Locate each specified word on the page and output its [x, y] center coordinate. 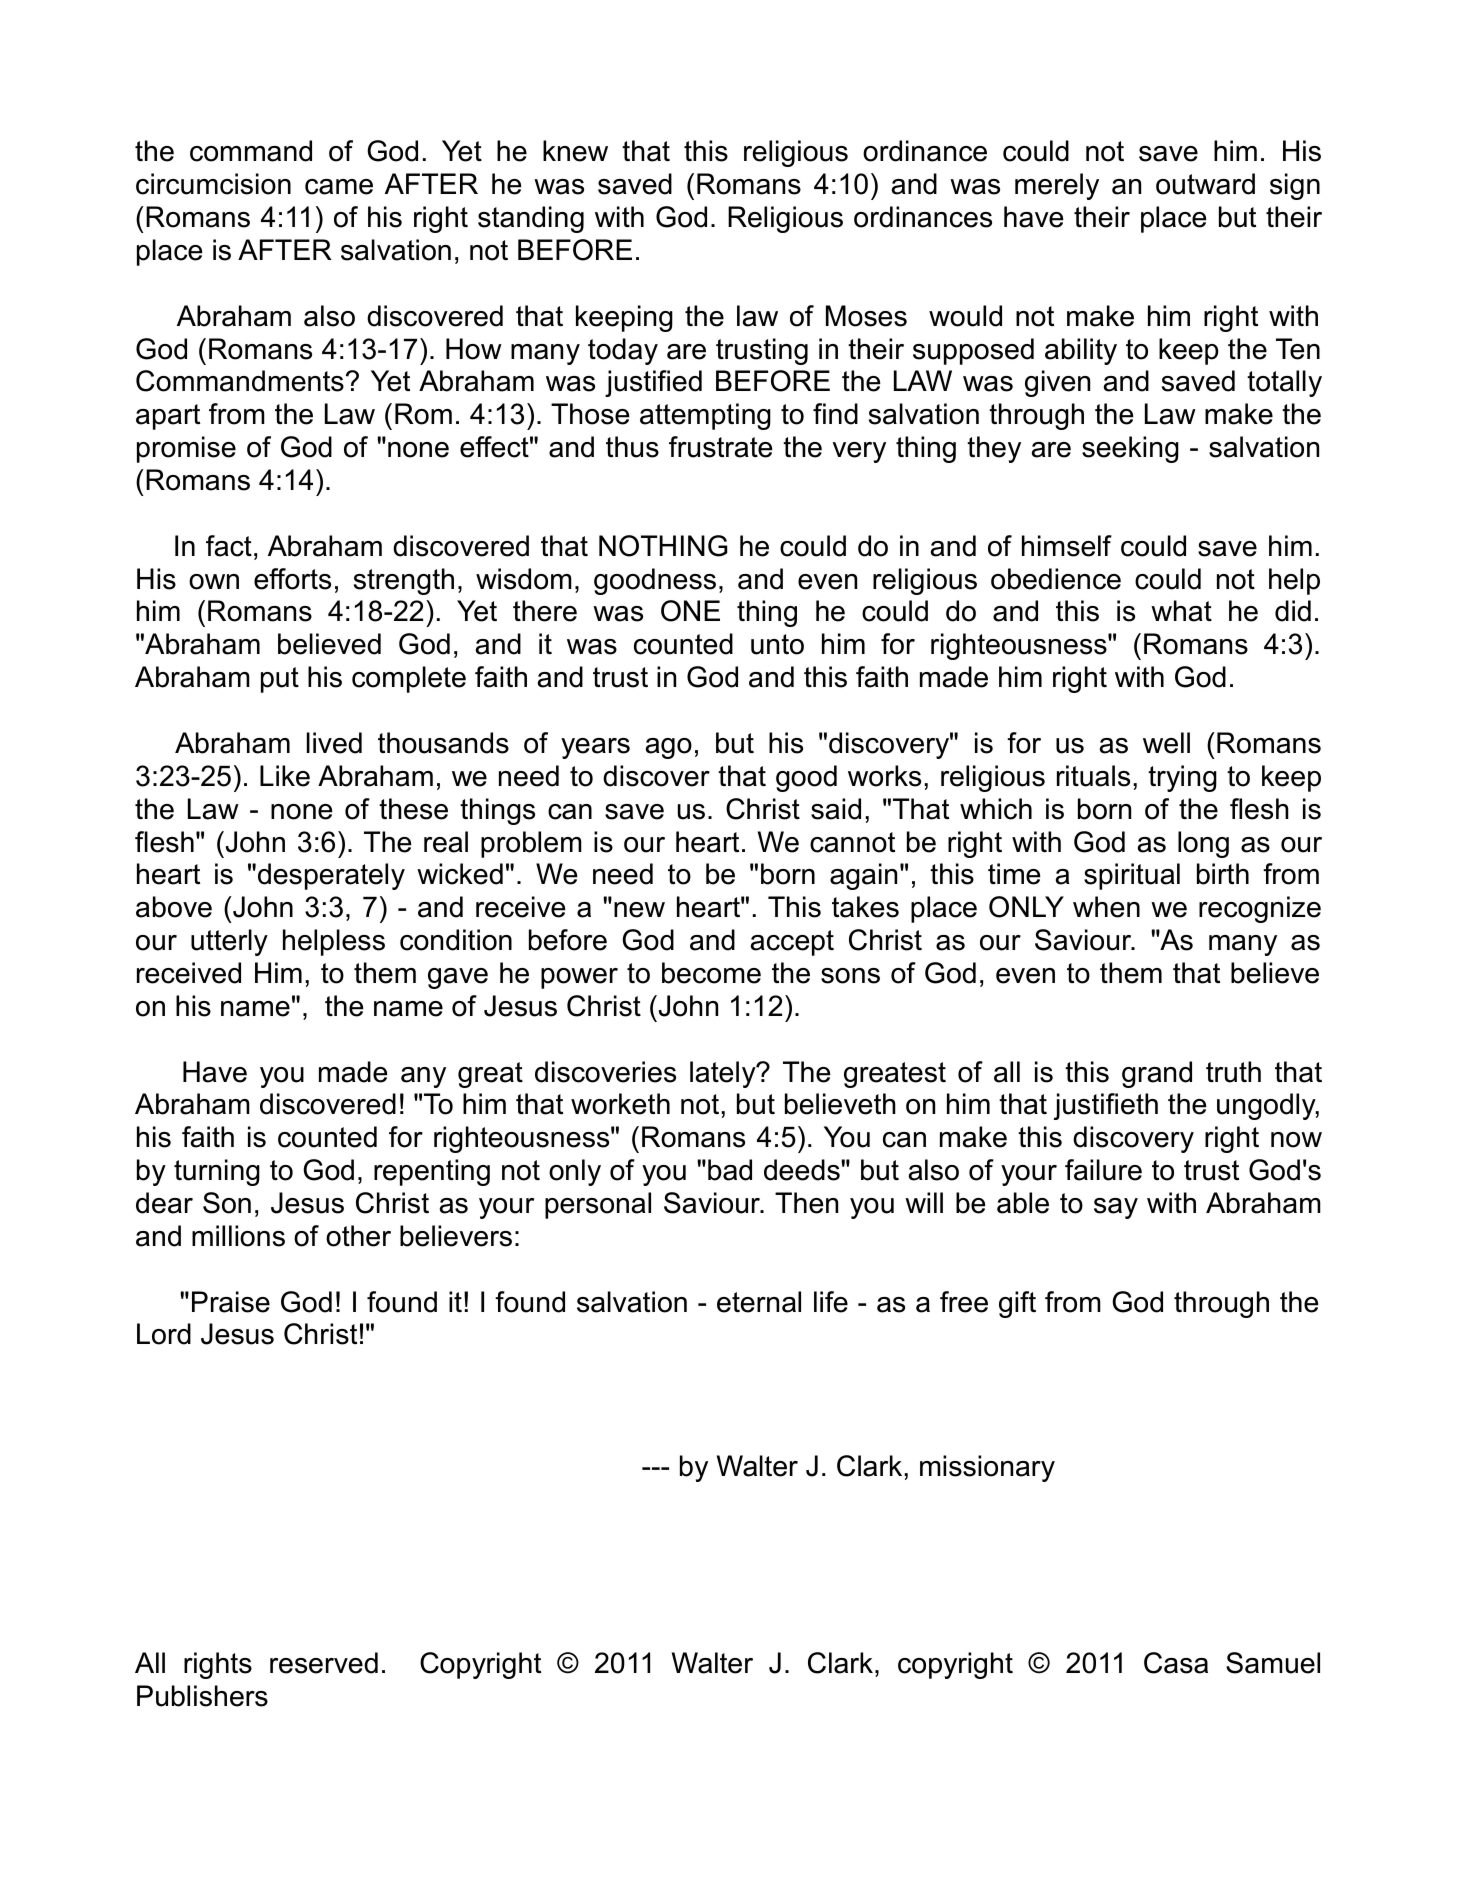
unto [777, 644]
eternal [759, 1302]
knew [575, 151]
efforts [292, 579]
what [1181, 611]
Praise [231, 1302]
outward [1205, 184]
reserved [324, 1663]
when [1106, 907]
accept [792, 943]
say [1116, 1208]
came [339, 187]
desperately [331, 876]
